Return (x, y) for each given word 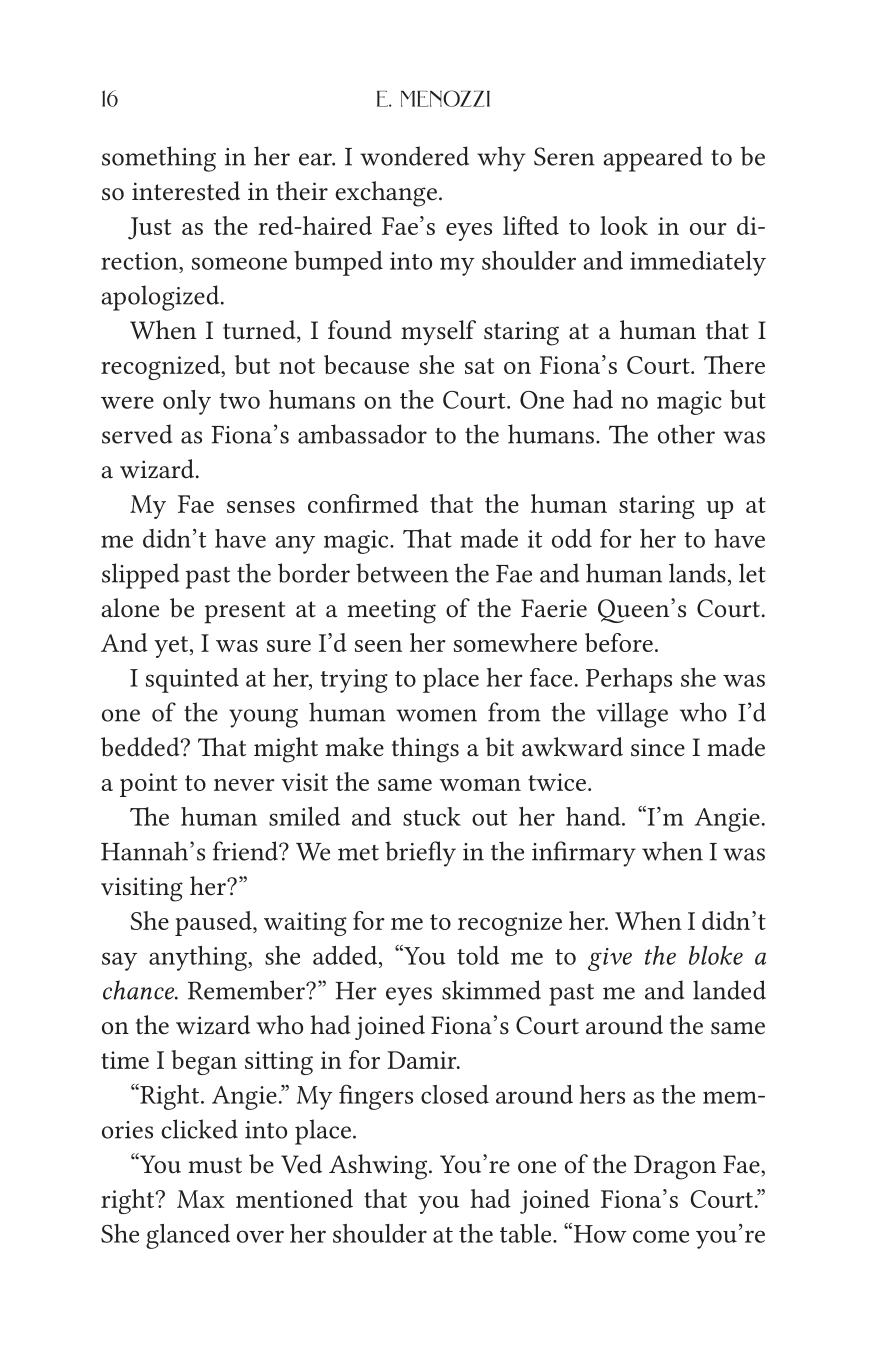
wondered (414, 156)
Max (201, 1199)
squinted (192, 680)
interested (186, 191)
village (632, 715)
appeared (653, 159)
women (436, 715)
